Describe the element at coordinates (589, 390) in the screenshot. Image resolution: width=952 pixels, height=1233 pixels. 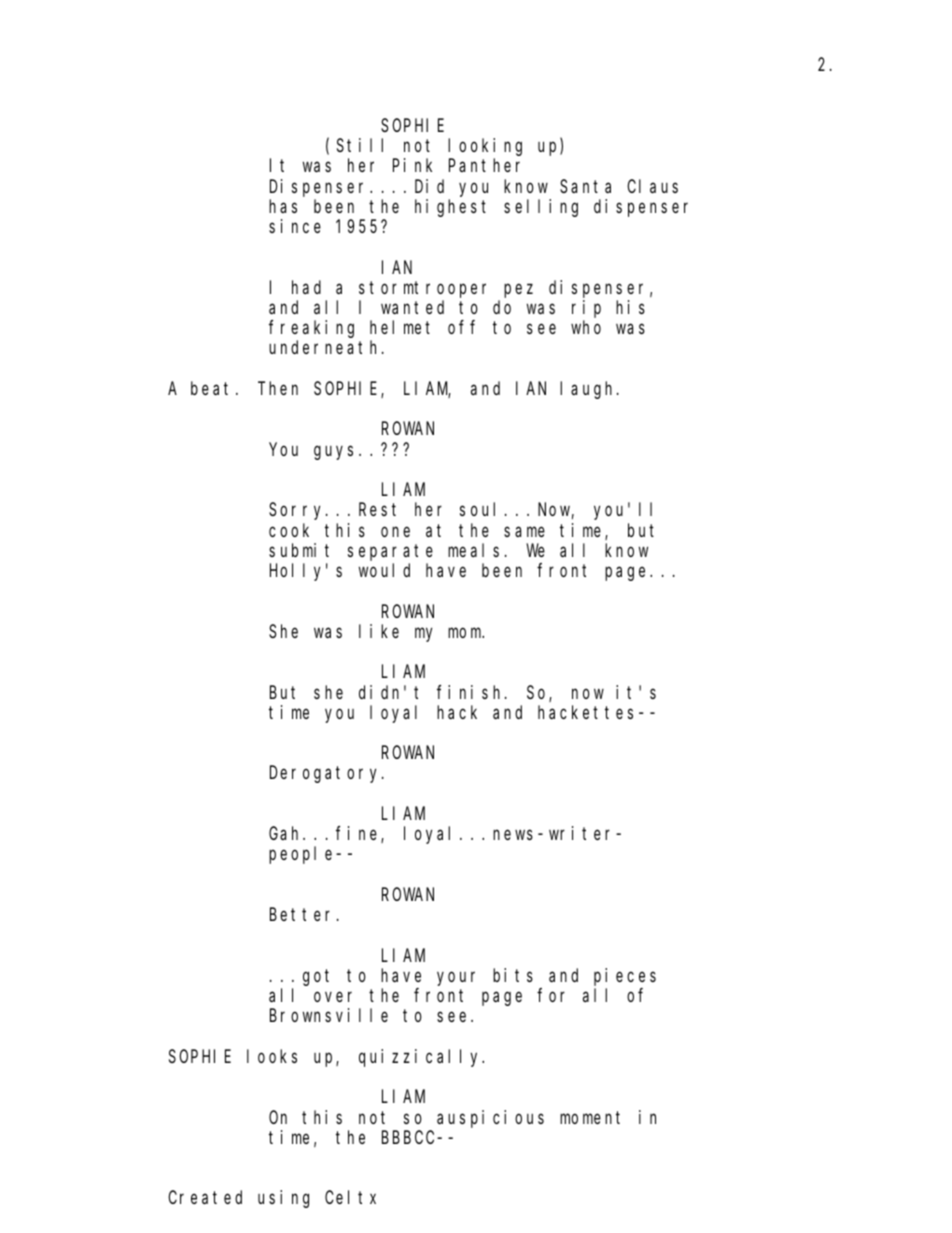
I see `laugh` at that location.
